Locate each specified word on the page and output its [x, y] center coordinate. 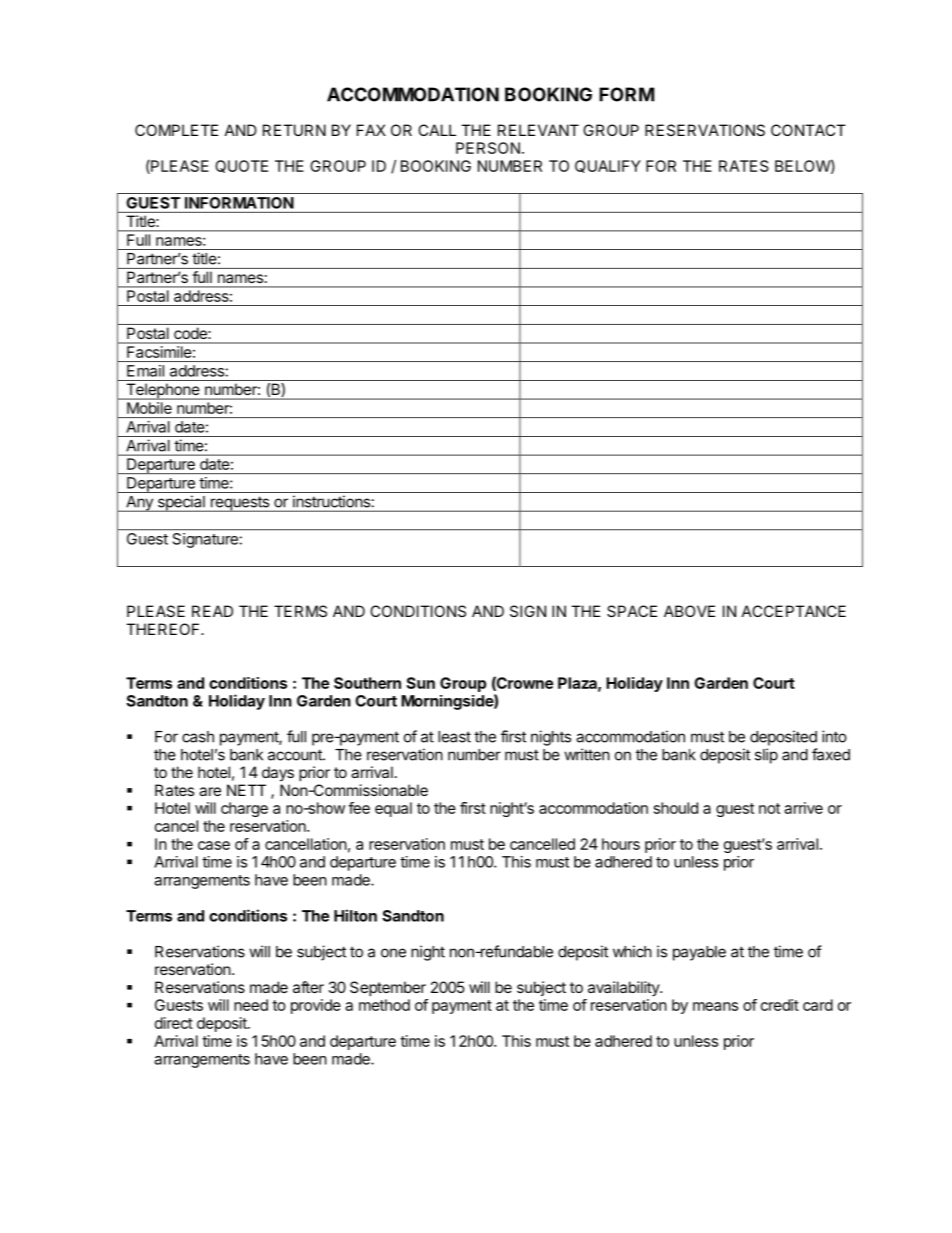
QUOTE [241, 166]
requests [240, 504]
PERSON [488, 148]
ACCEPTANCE [794, 611]
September [388, 988]
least [454, 737]
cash [198, 737]
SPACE [632, 611]
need [251, 1005]
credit [780, 1005]
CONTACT [808, 130]
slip [766, 756]
